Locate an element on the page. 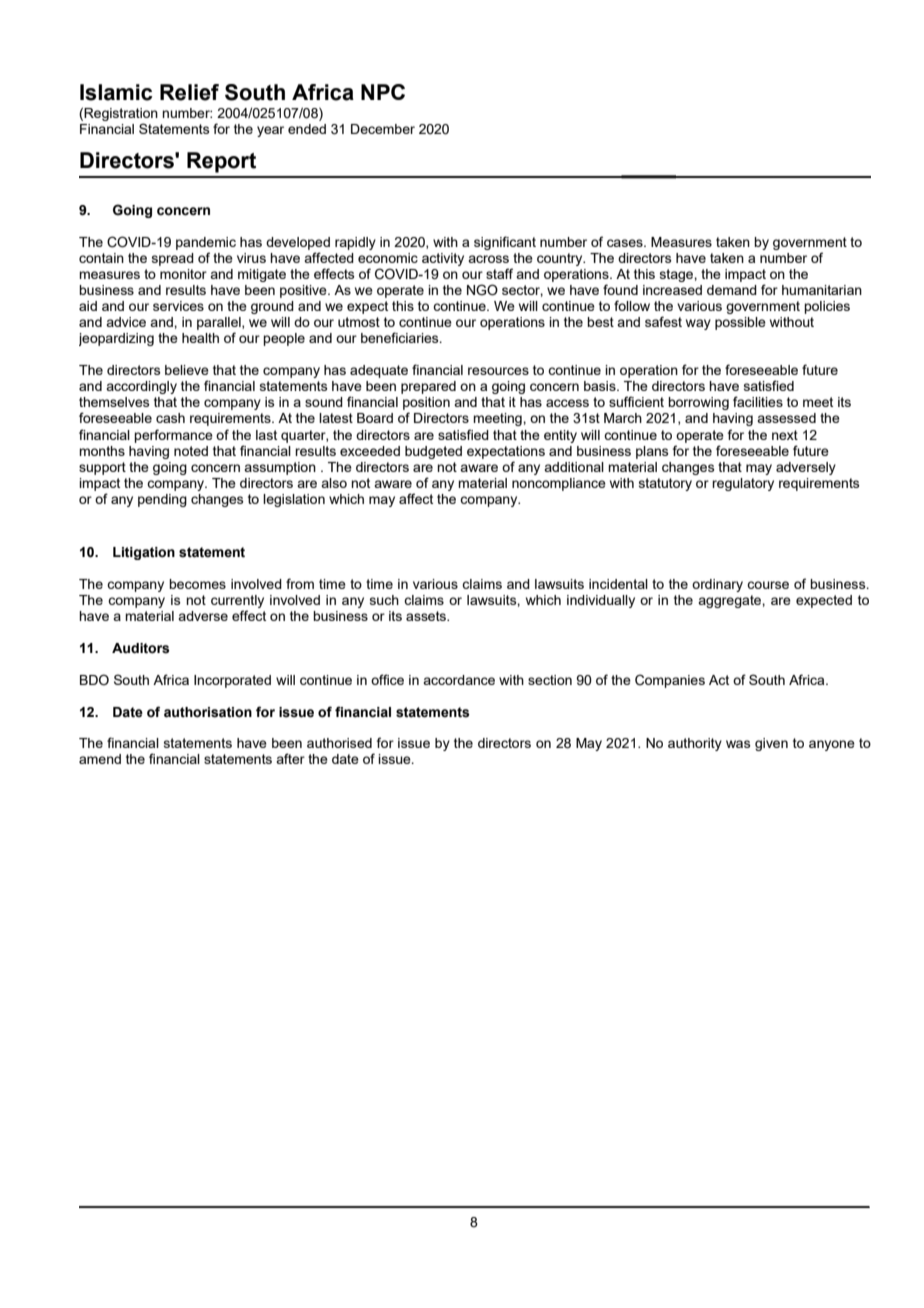  possible is located at coordinates (740, 323).
